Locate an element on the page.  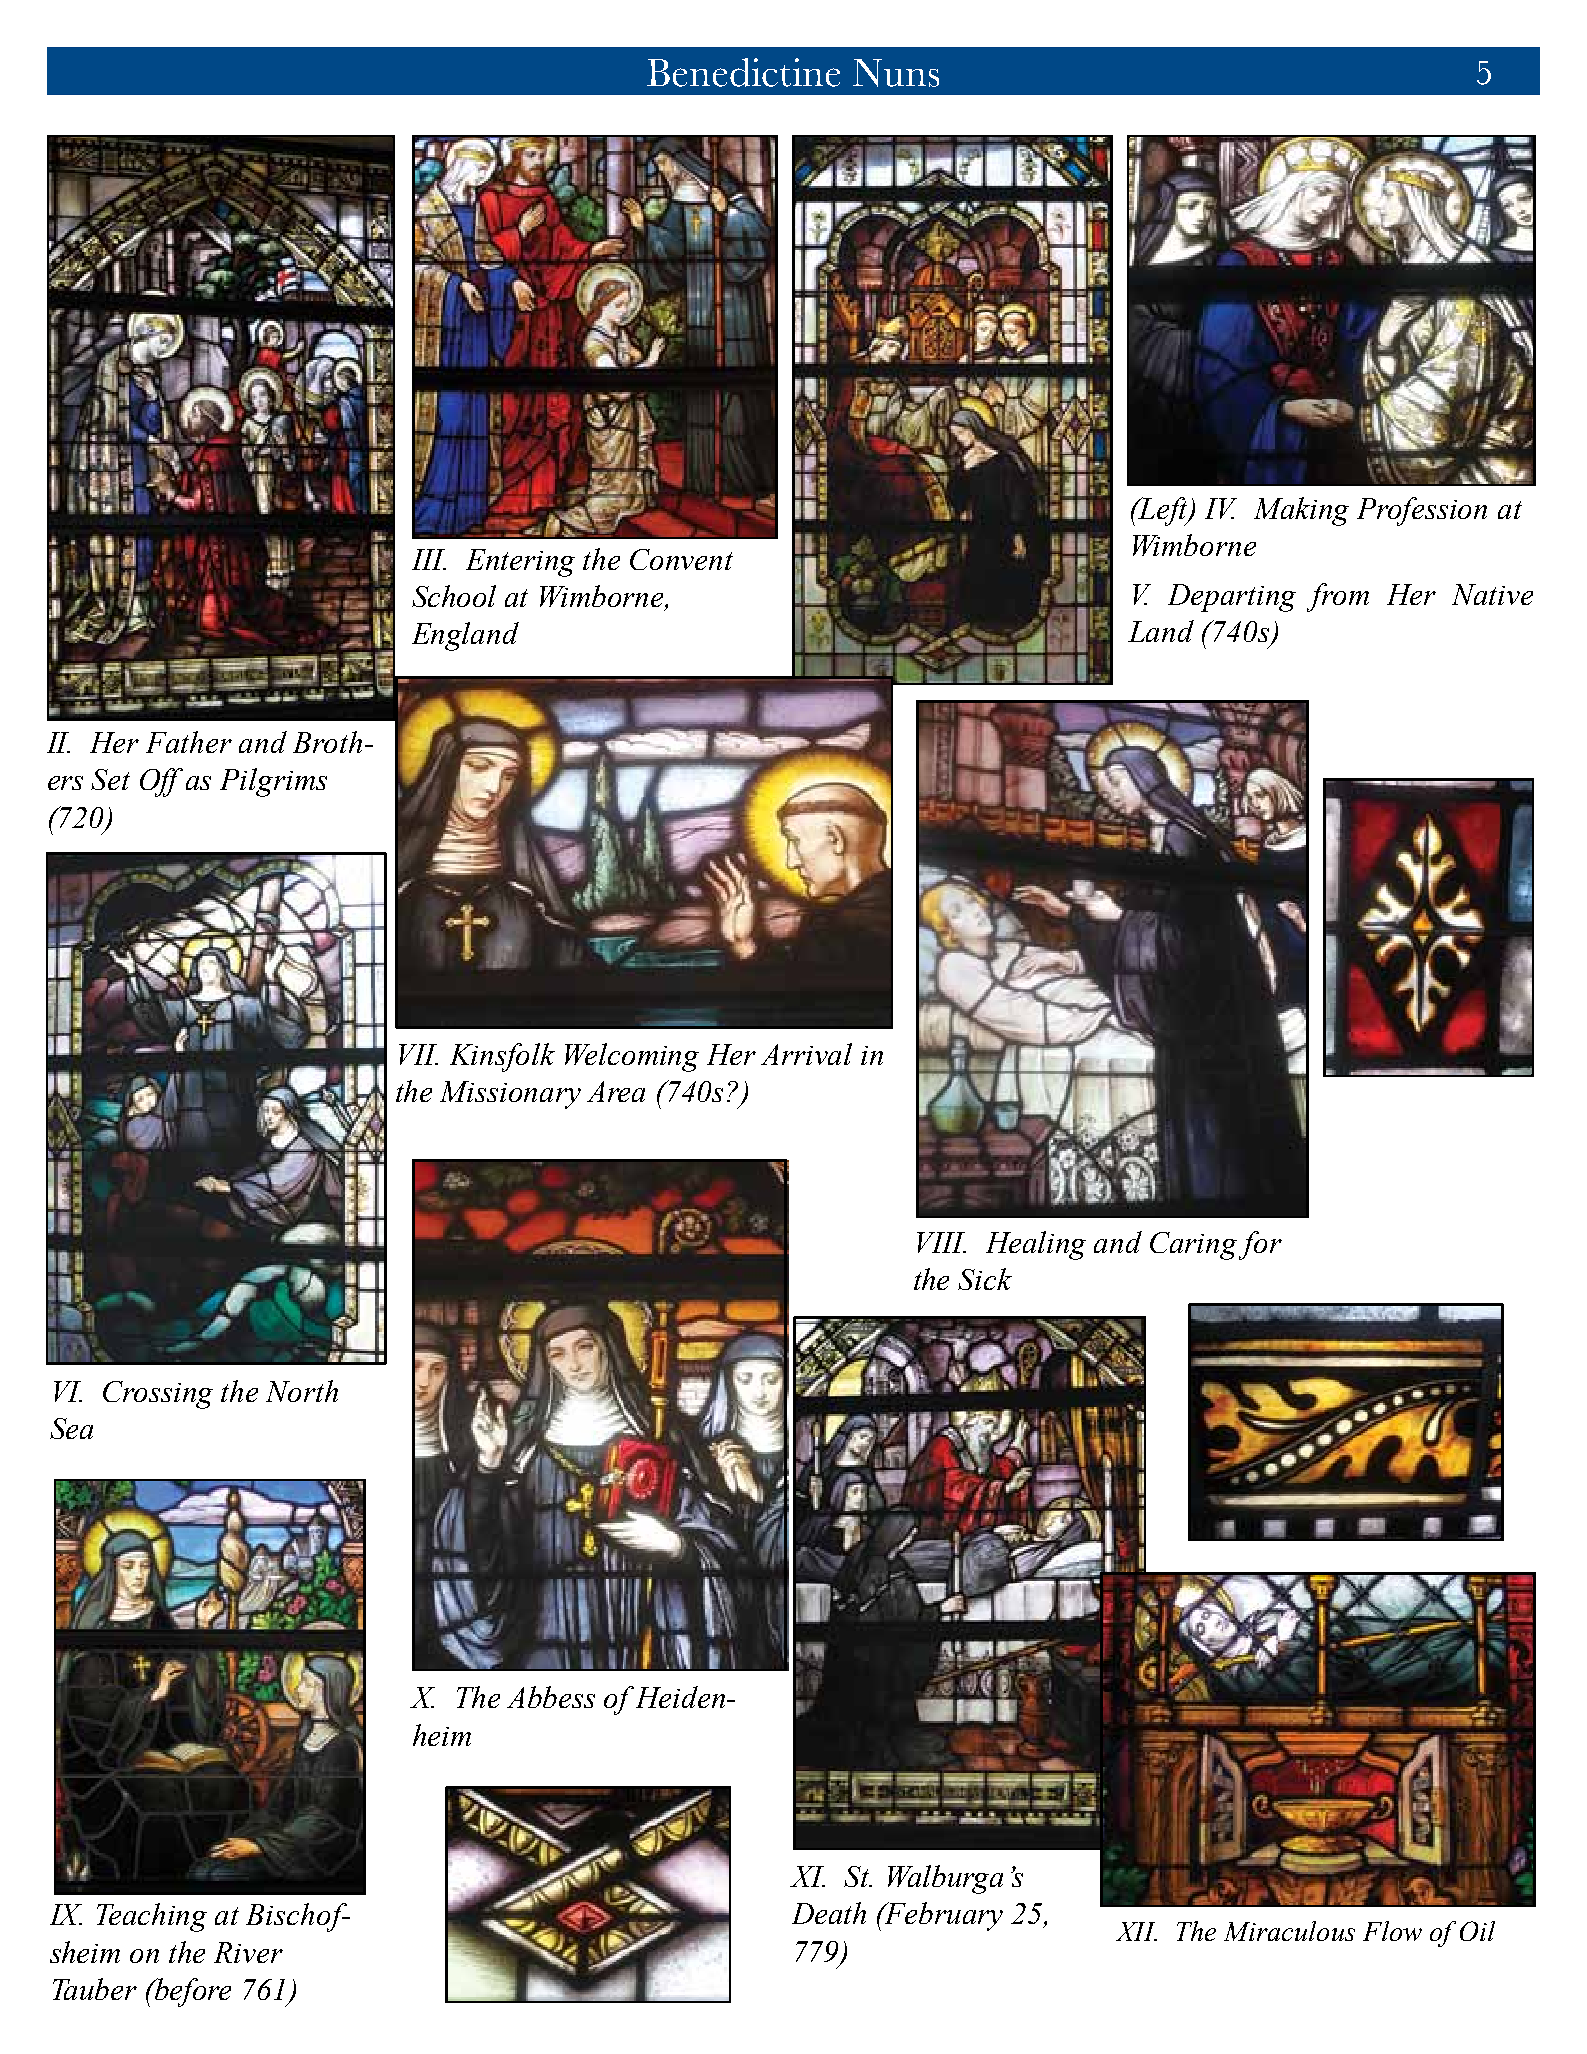
from is located at coordinates (1338, 597).
